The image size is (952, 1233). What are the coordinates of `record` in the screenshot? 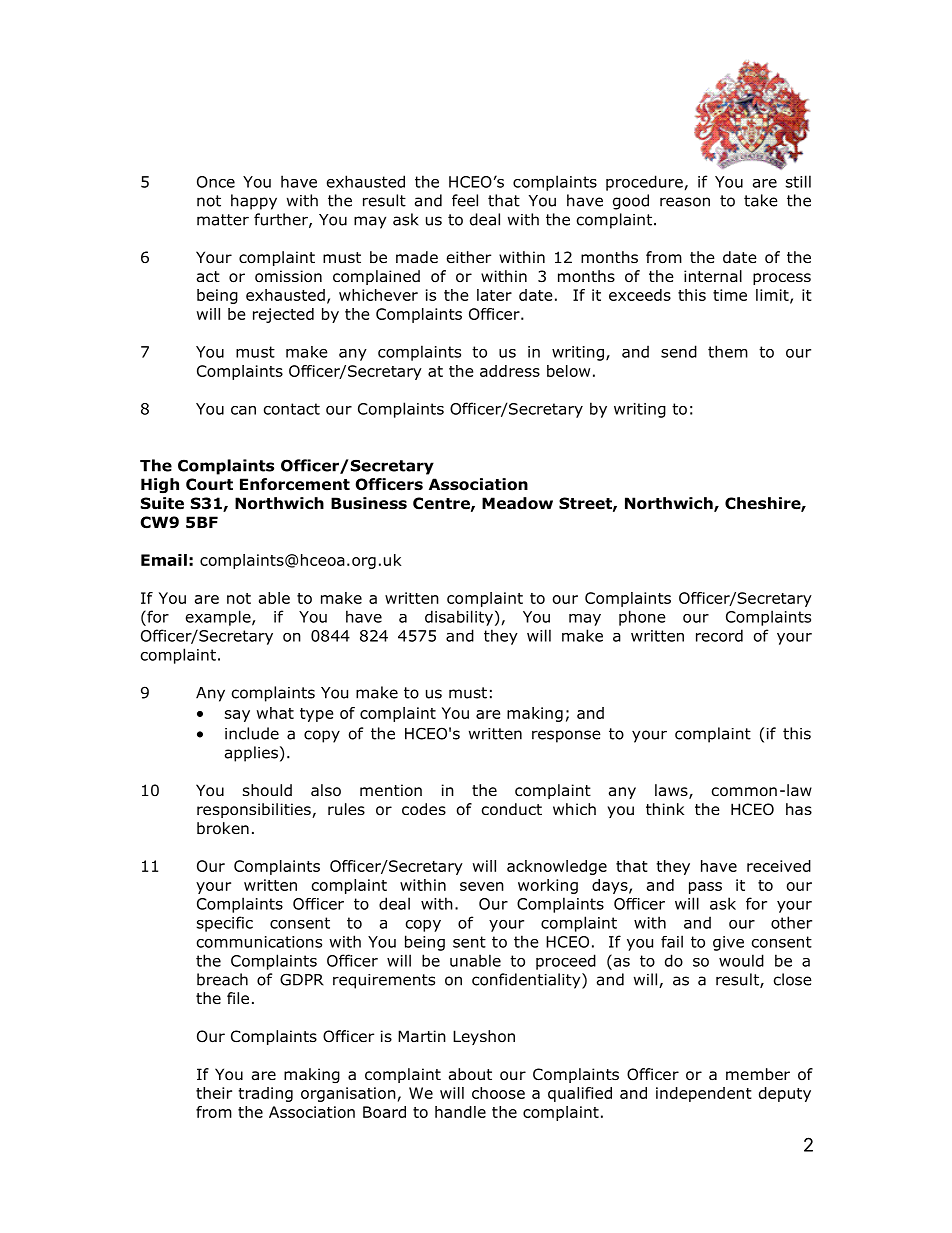 It's located at (719, 635).
